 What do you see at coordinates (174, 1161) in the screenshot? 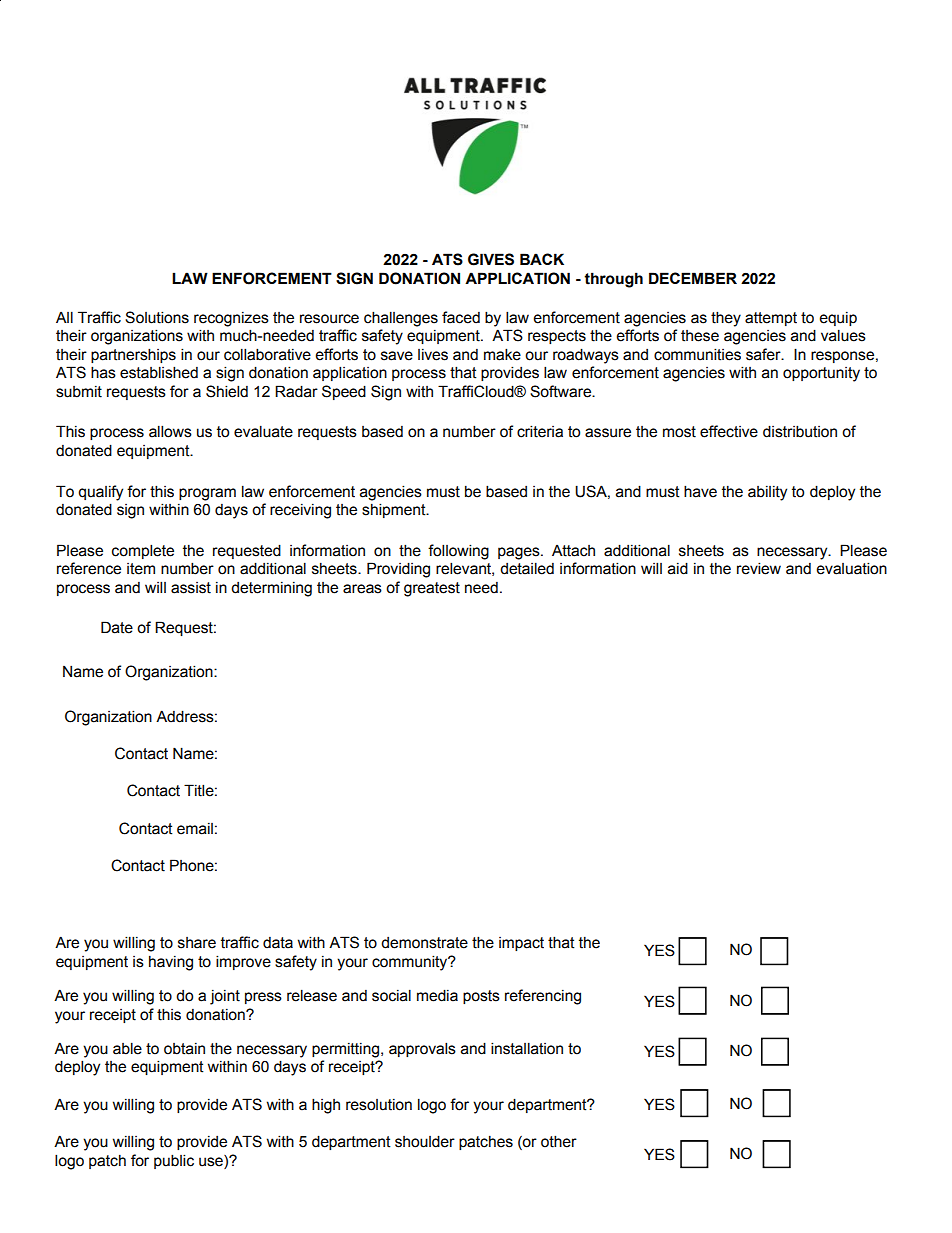
I see `public` at bounding box center [174, 1161].
